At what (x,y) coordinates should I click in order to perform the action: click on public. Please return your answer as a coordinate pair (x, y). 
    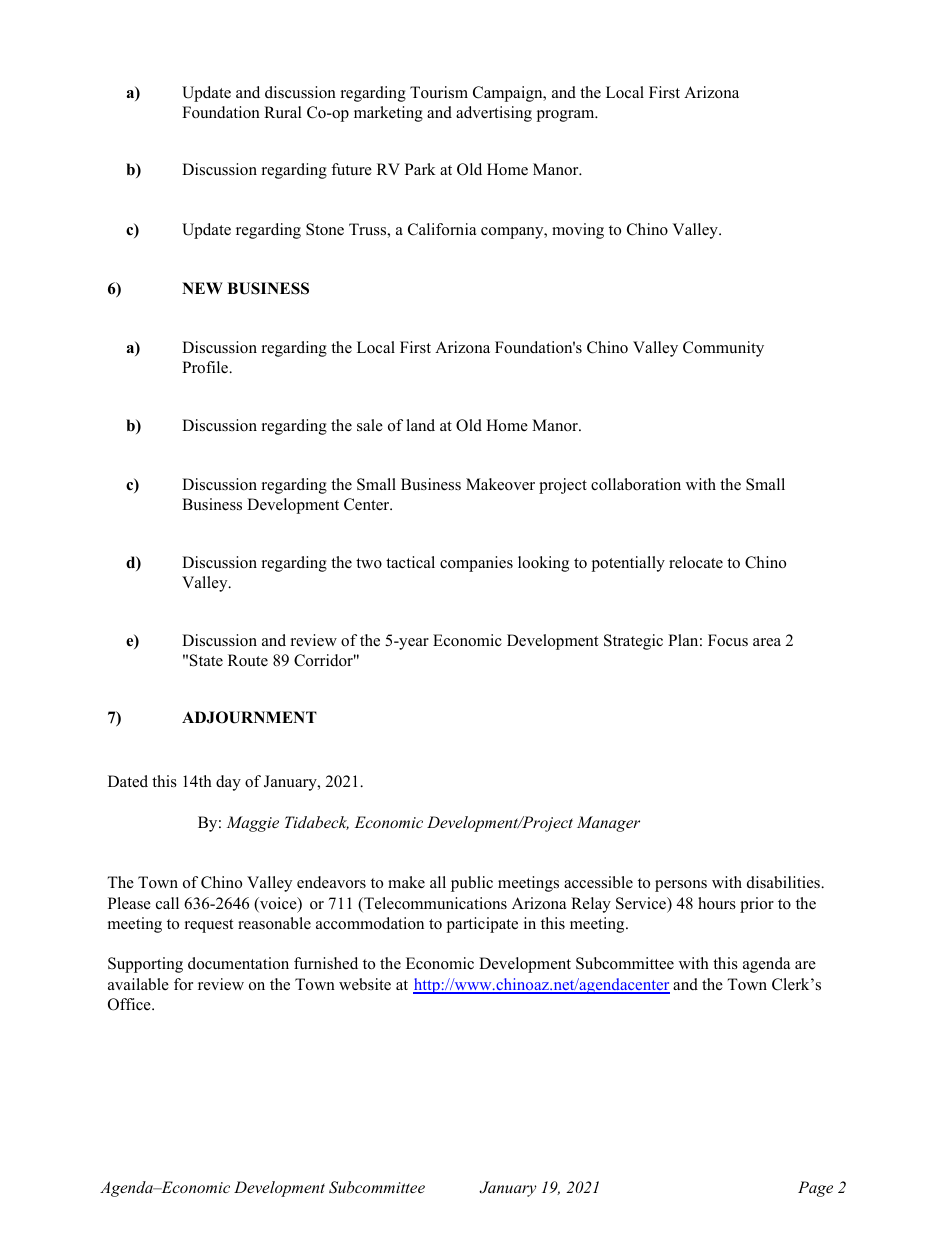
    Looking at the image, I should click on (472, 884).
